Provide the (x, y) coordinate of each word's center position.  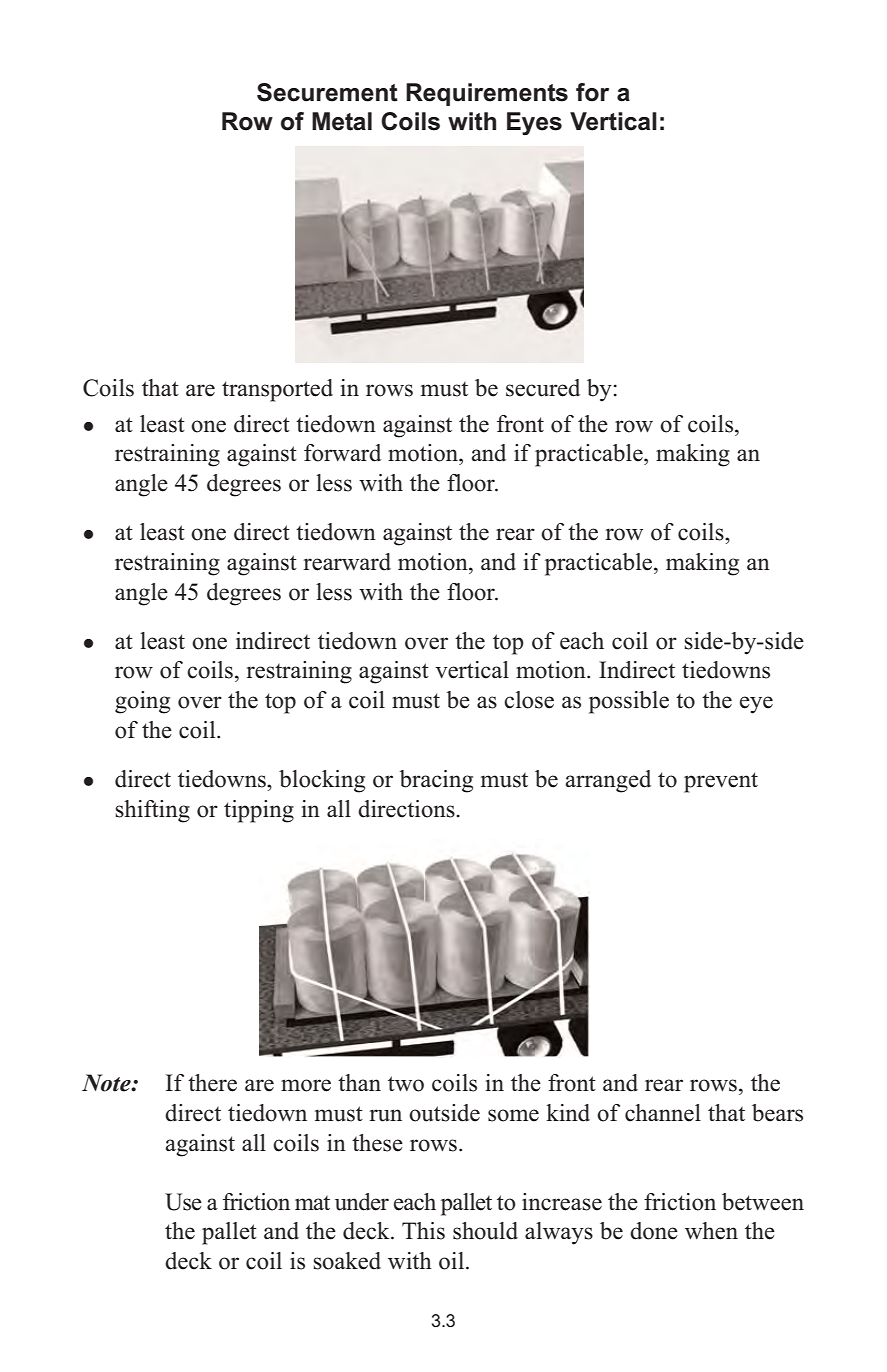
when (711, 1231)
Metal (342, 121)
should (485, 1231)
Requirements (487, 94)
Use (183, 1202)
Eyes (534, 123)
